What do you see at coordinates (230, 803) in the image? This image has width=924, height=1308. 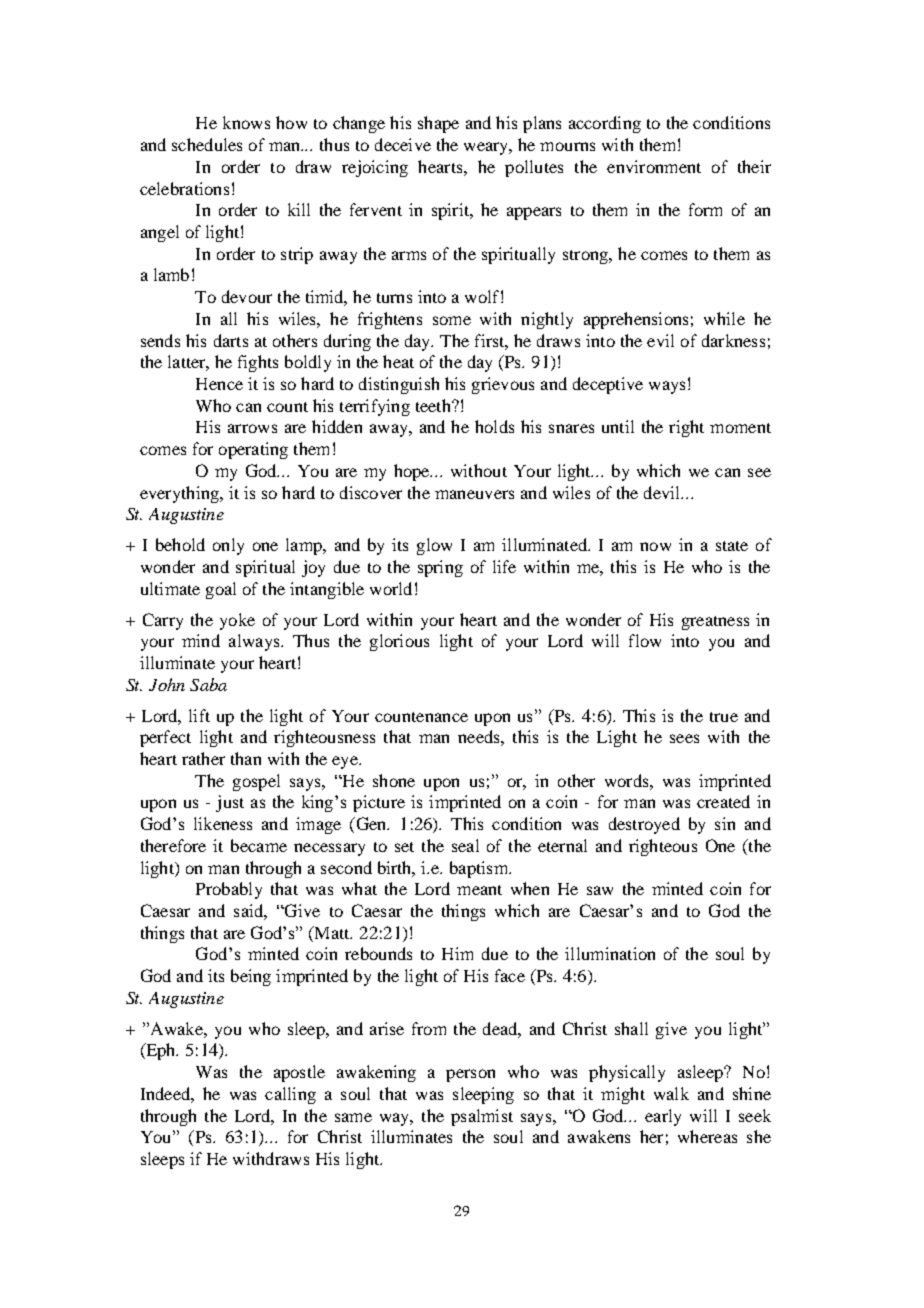 I see `just` at bounding box center [230, 803].
